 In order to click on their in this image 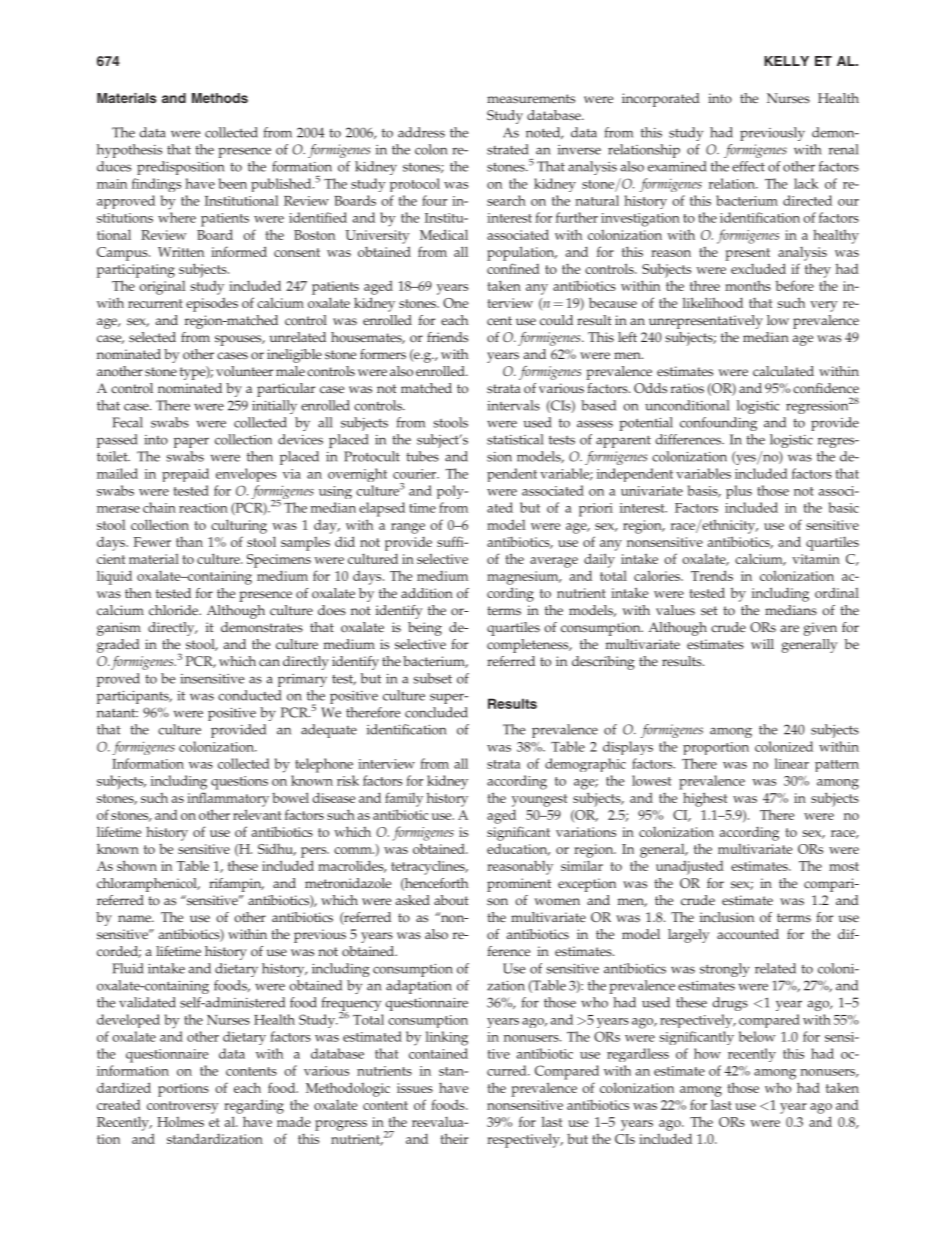, I will do `click(454, 1138)`.
